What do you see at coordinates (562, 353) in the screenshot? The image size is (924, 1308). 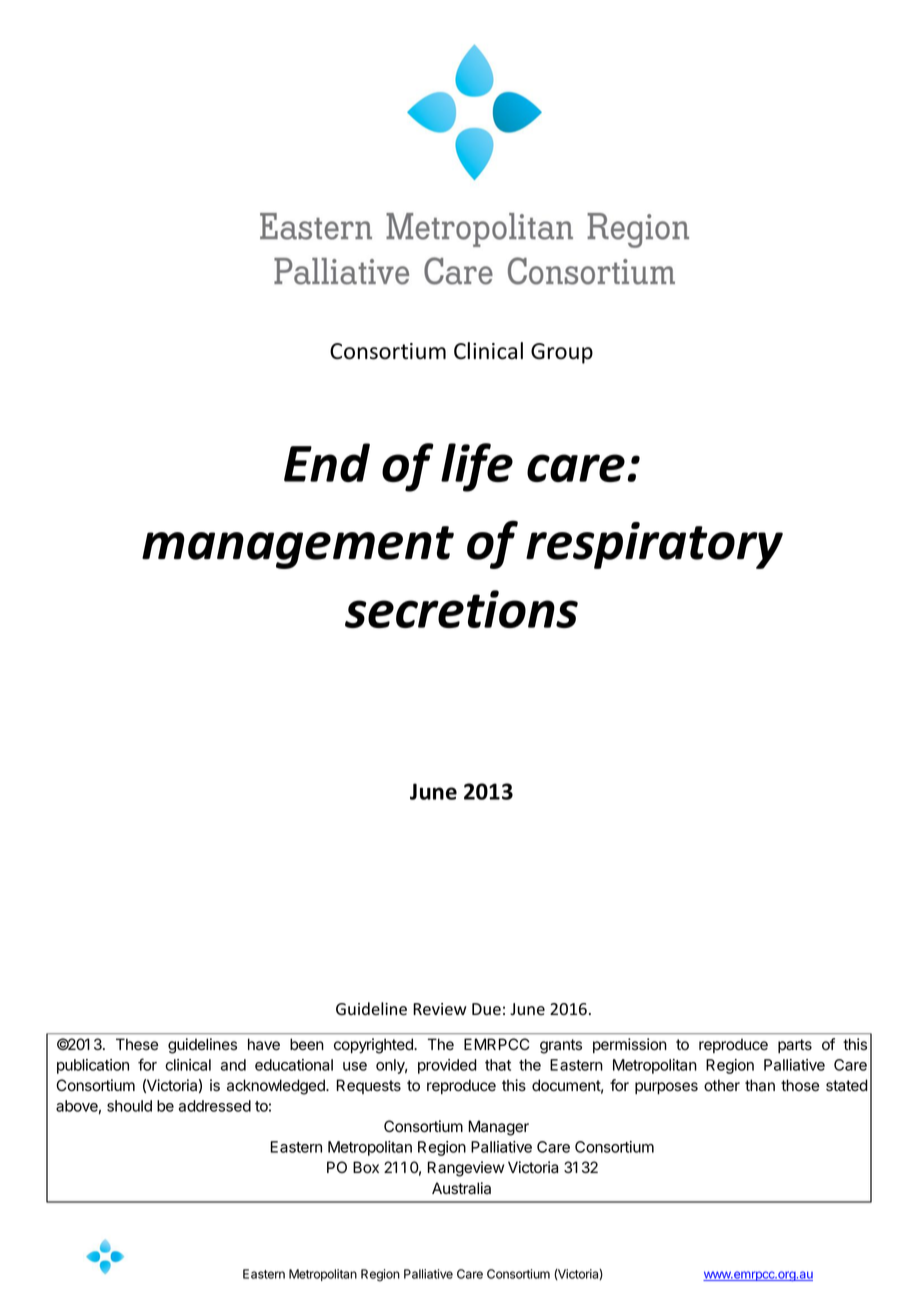 I see `Group` at bounding box center [562, 353].
